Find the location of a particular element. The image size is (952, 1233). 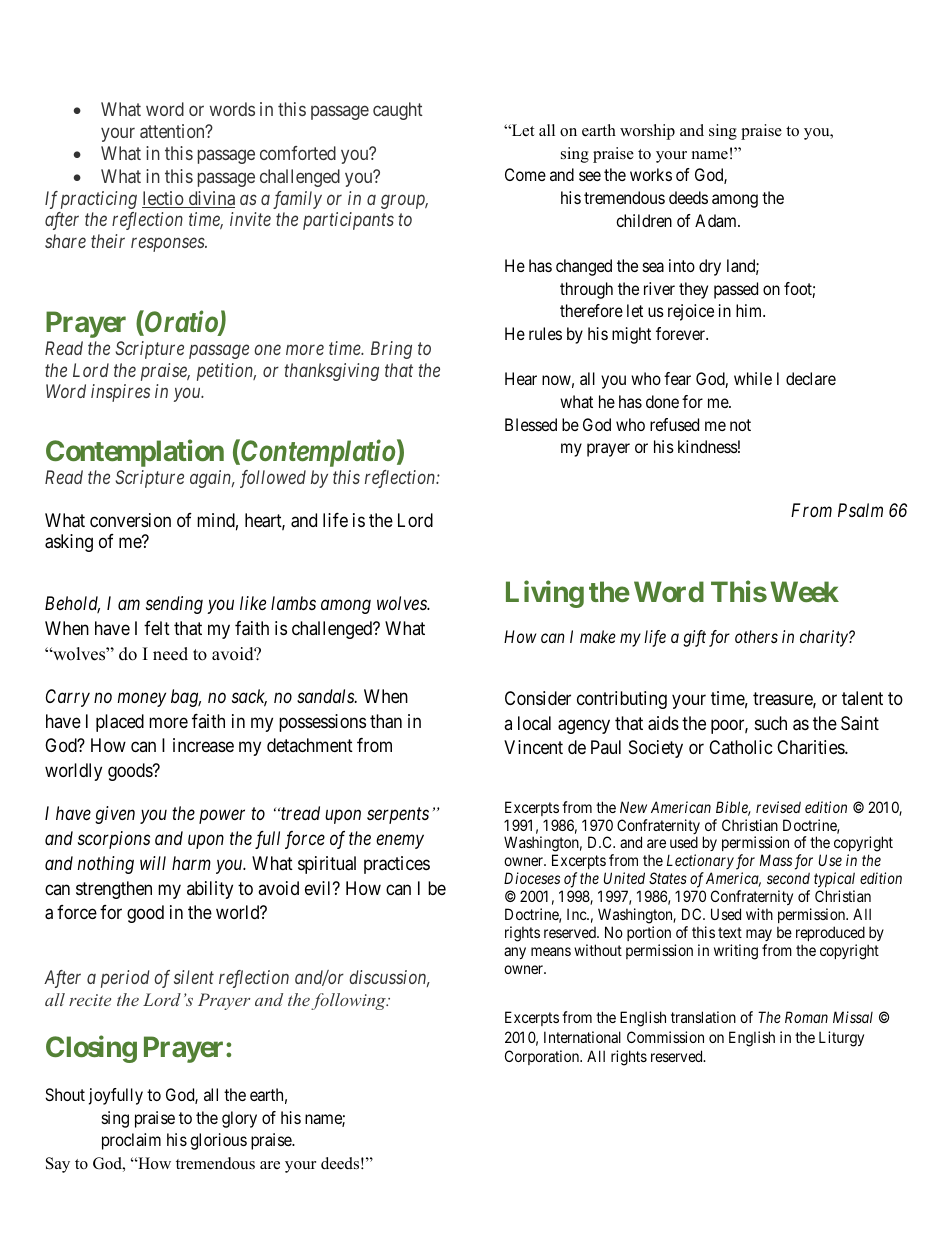

proclaim is located at coordinates (131, 1141).
